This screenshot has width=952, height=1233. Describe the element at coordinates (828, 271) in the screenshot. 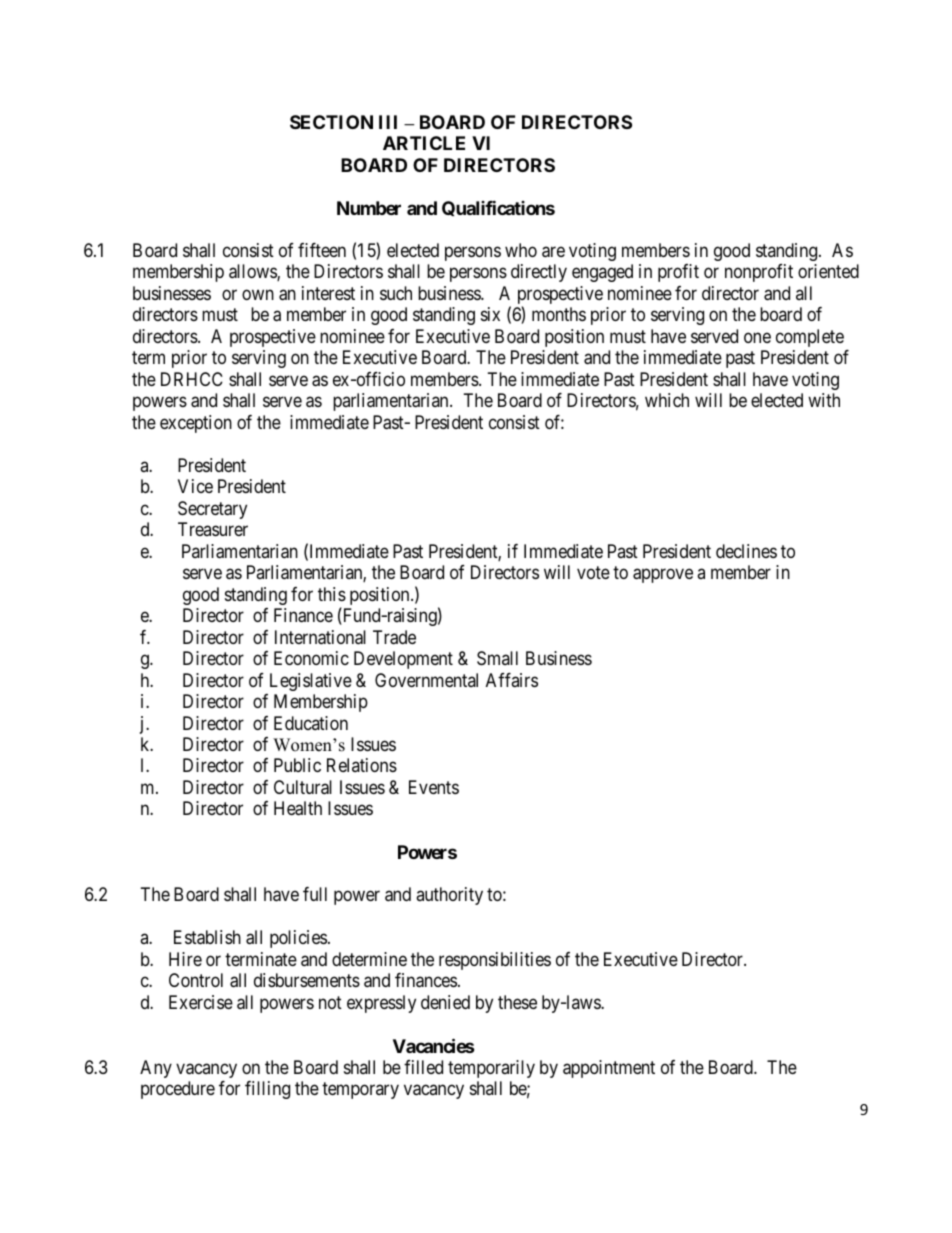

I see `oriented` at that location.
